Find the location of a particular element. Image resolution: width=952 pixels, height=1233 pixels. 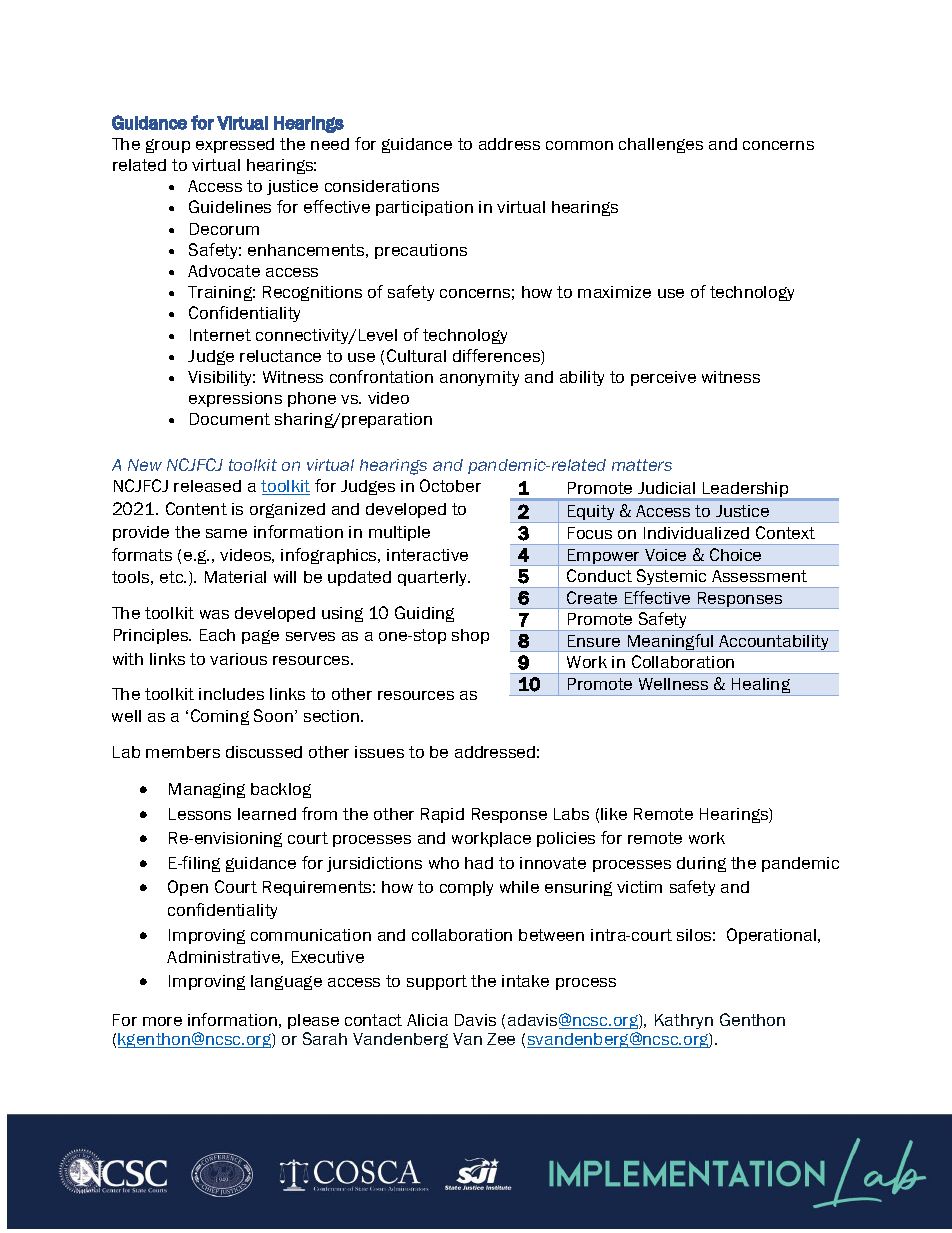

challenges is located at coordinates (661, 145).
